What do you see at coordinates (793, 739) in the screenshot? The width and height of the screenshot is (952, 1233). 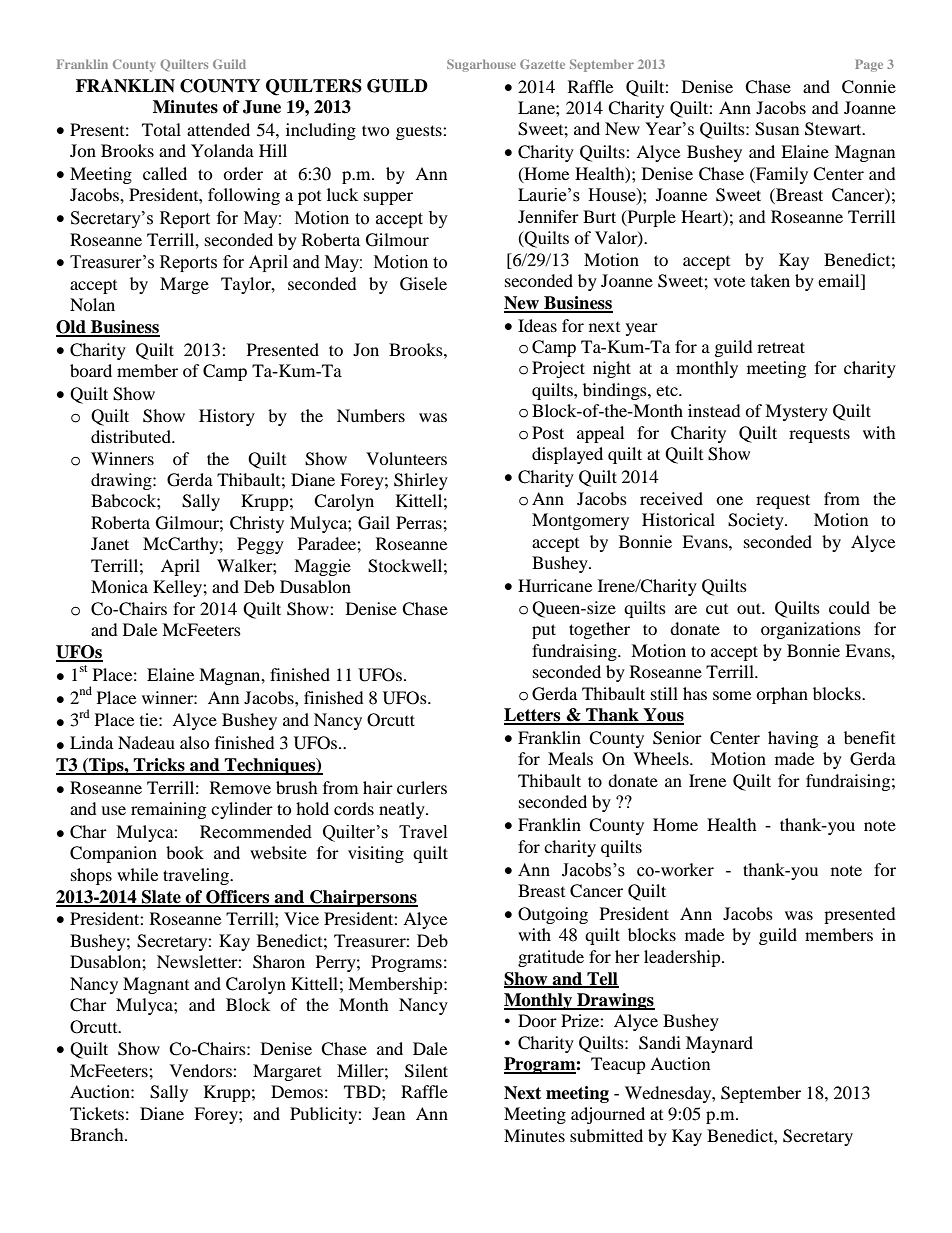 I see `having` at bounding box center [793, 739].
